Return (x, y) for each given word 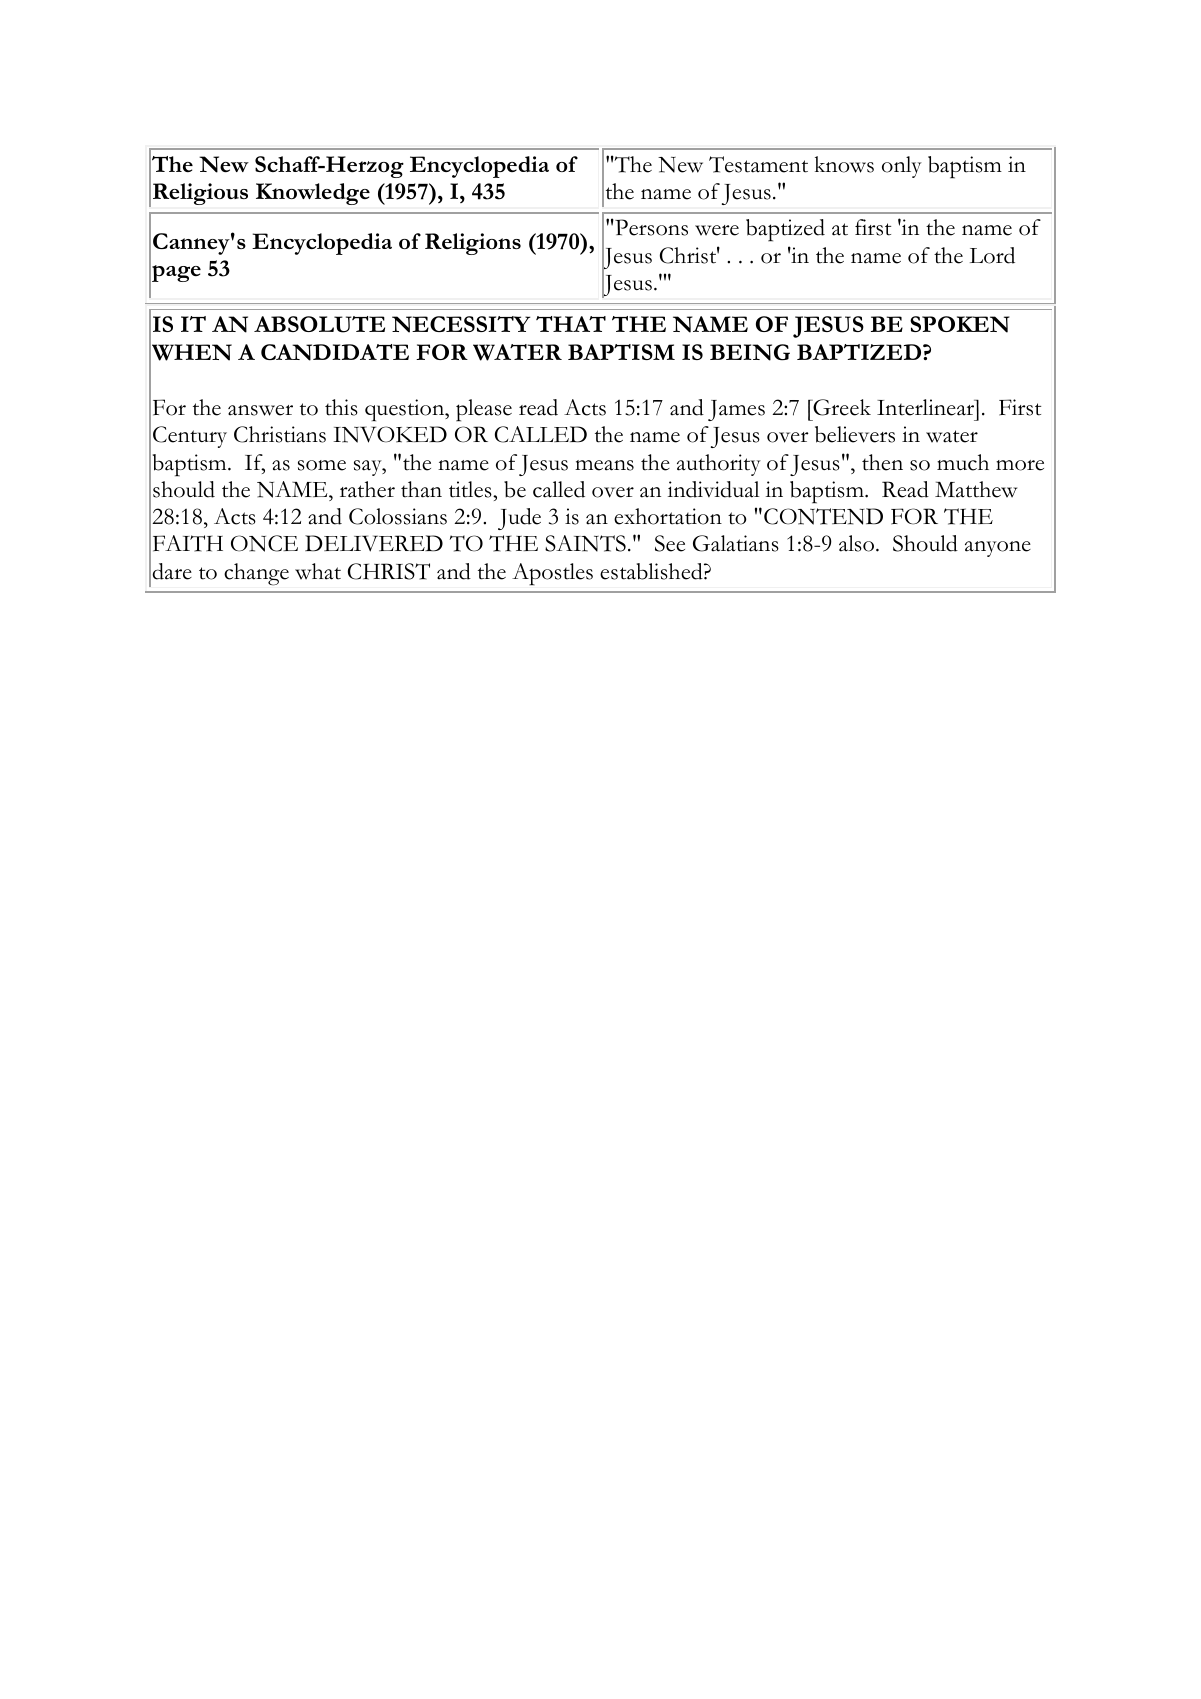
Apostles (552, 574)
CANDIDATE (335, 352)
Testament (758, 164)
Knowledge (313, 194)
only (902, 167)
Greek (841, 407)
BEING (750, 352)
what (318, 571)
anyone (998, 549)
